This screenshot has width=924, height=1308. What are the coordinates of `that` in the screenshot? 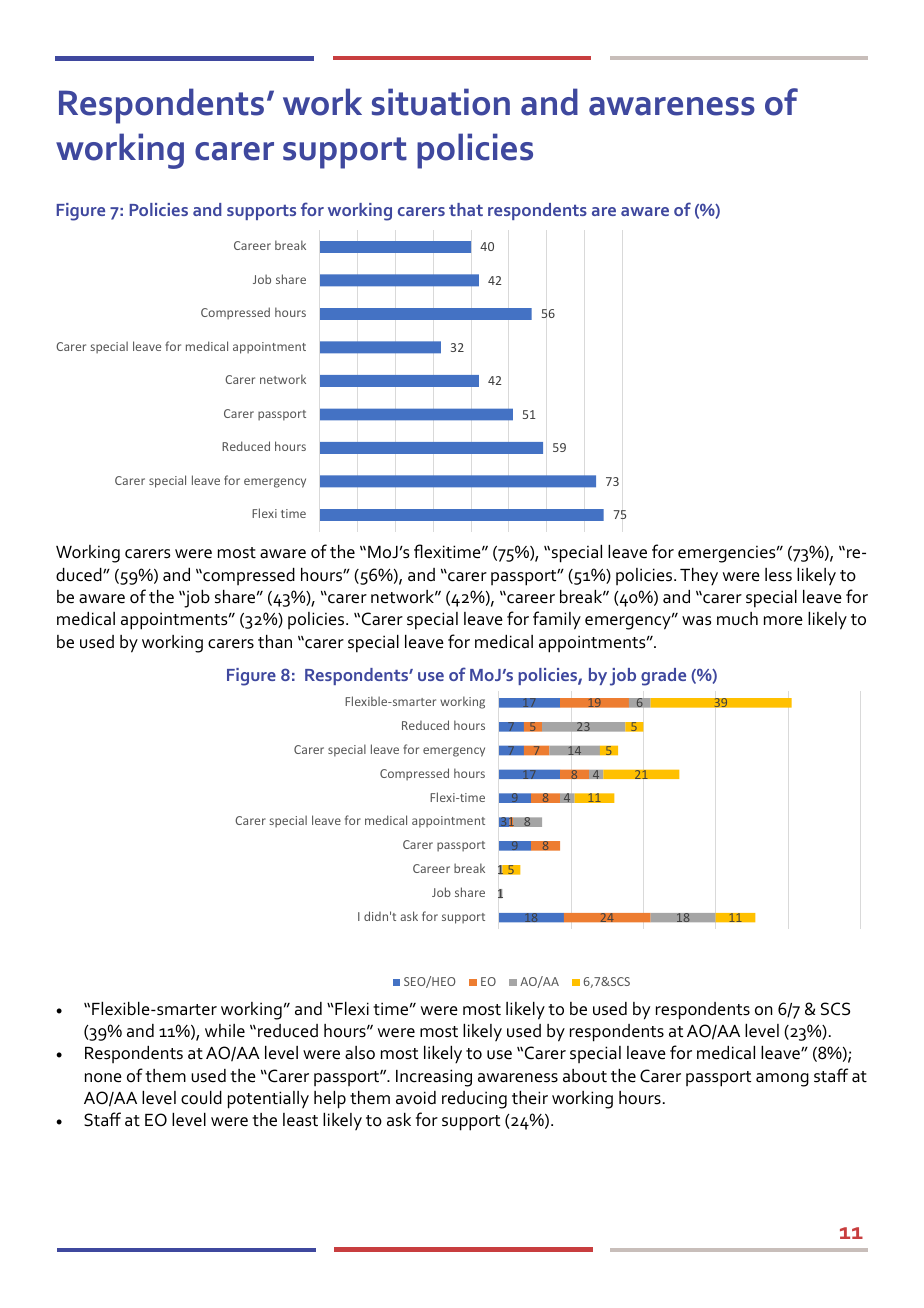 It's located at (466, 209).
